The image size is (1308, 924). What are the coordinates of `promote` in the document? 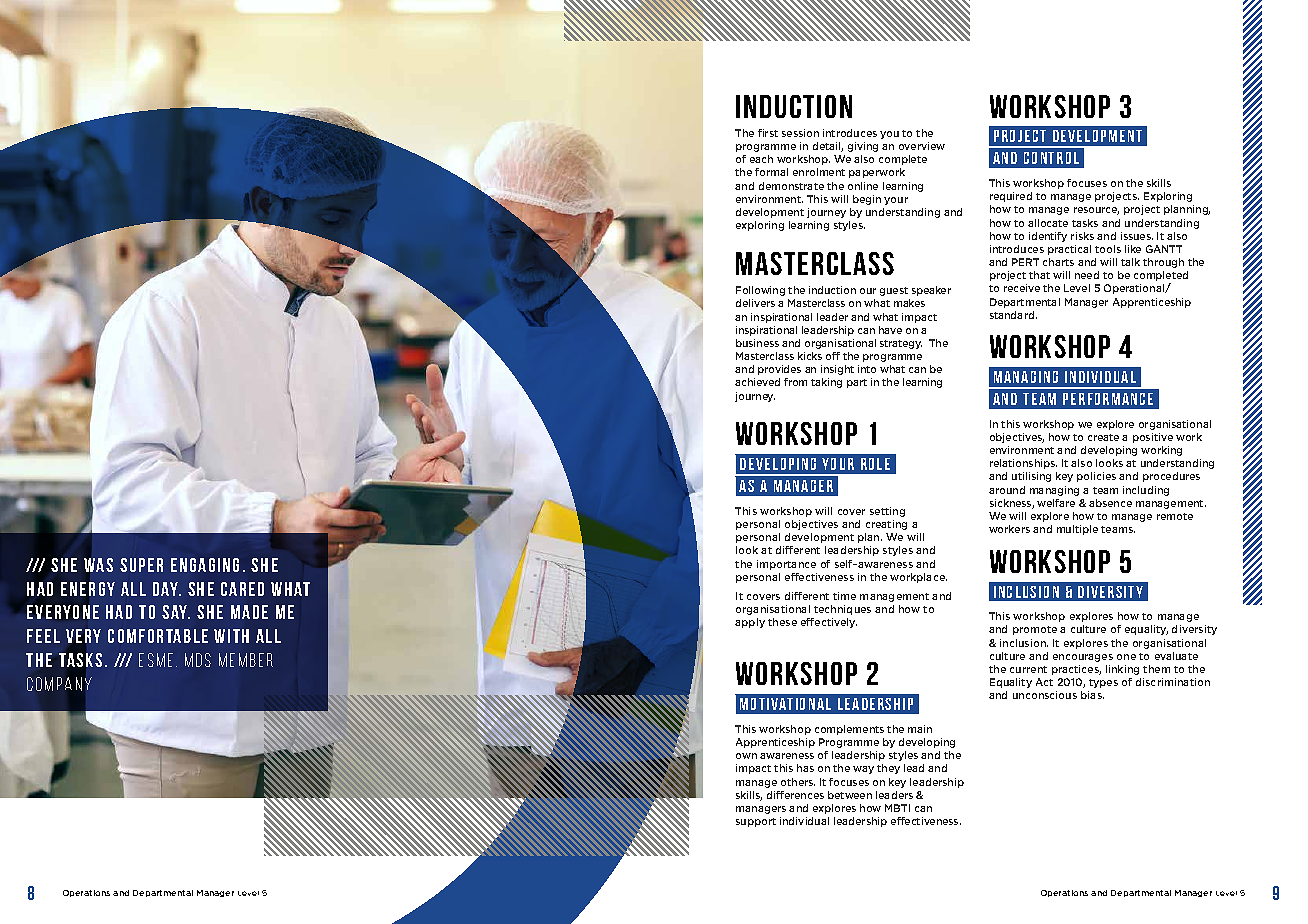 It's located at (1035, 630).
